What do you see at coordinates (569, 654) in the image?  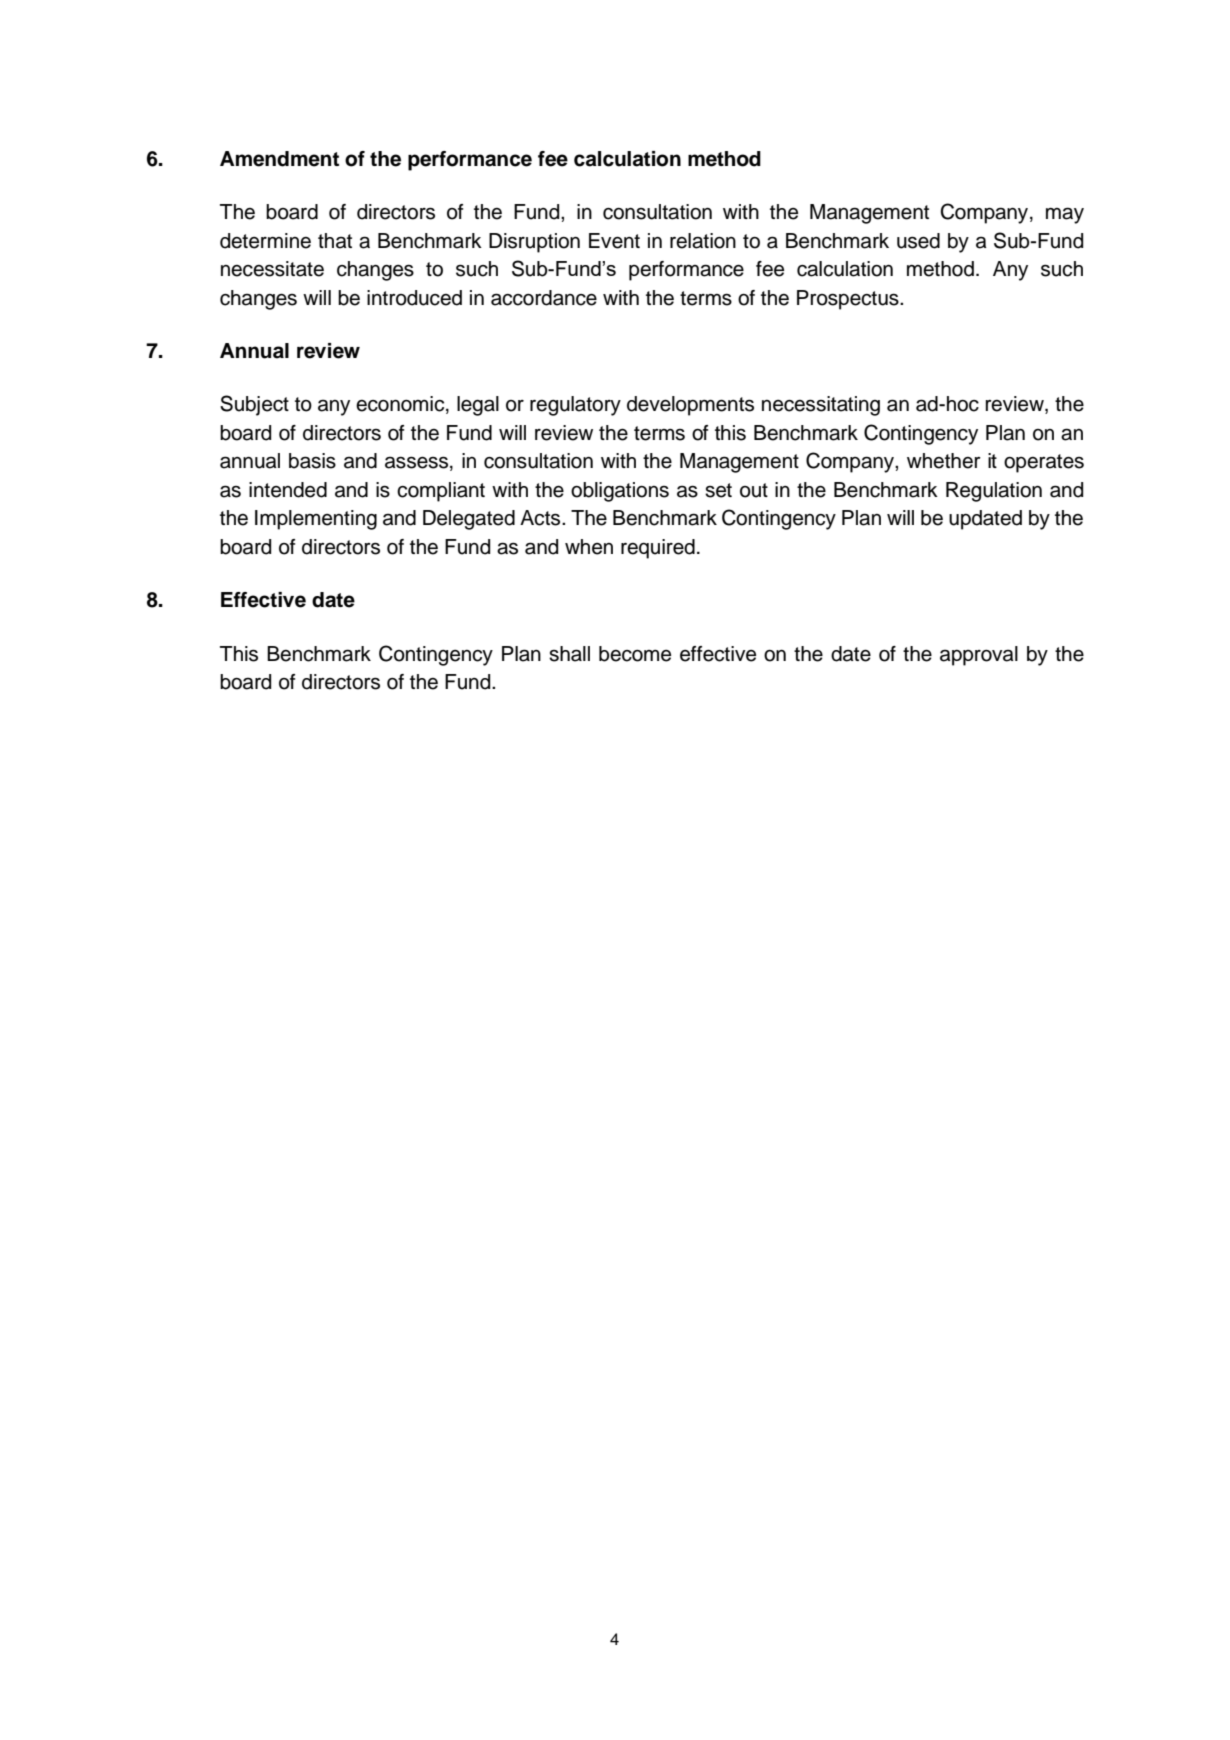 I see `shall` at bounding box center [569, 654].
